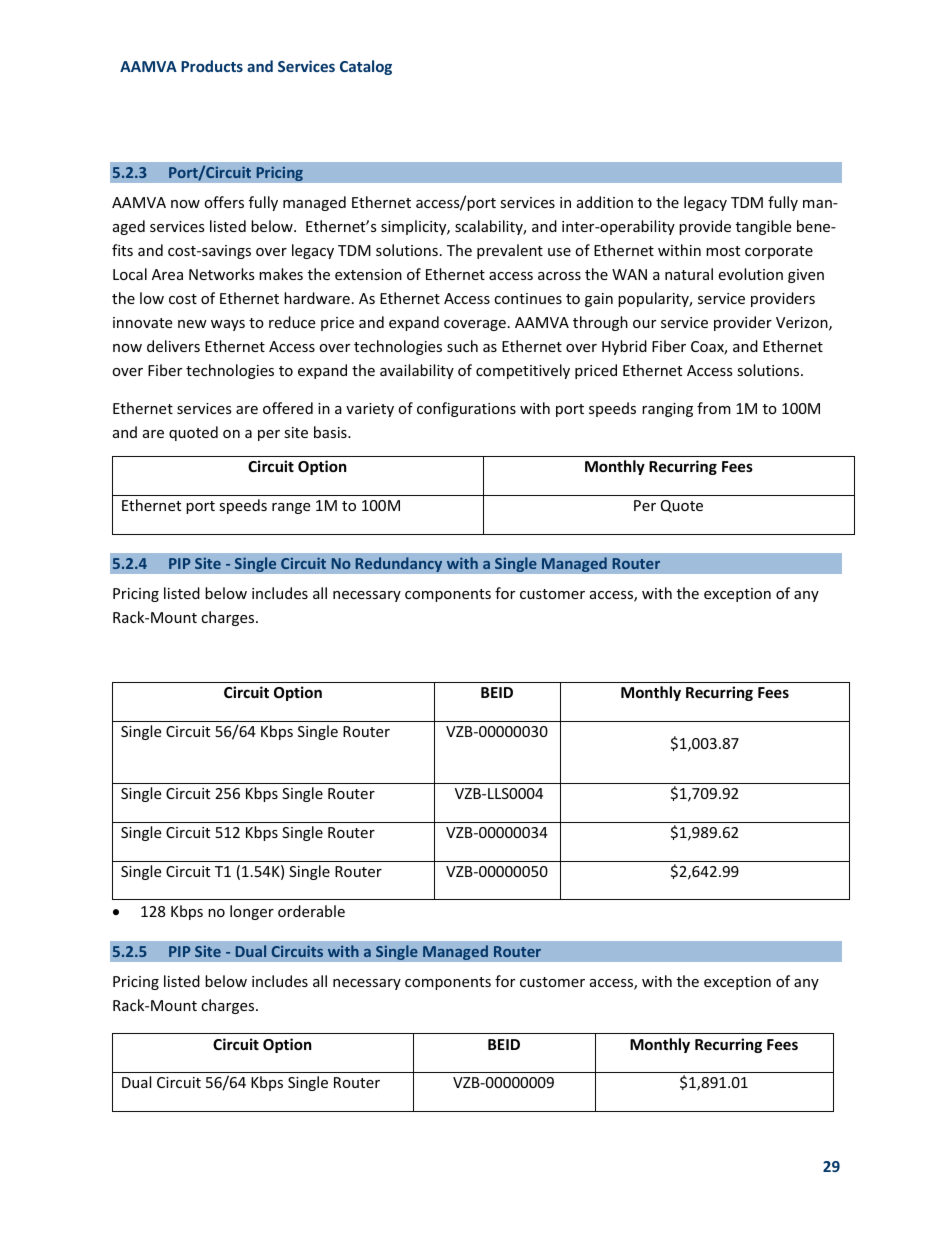  I want to click on Products, so click(212, 66).
